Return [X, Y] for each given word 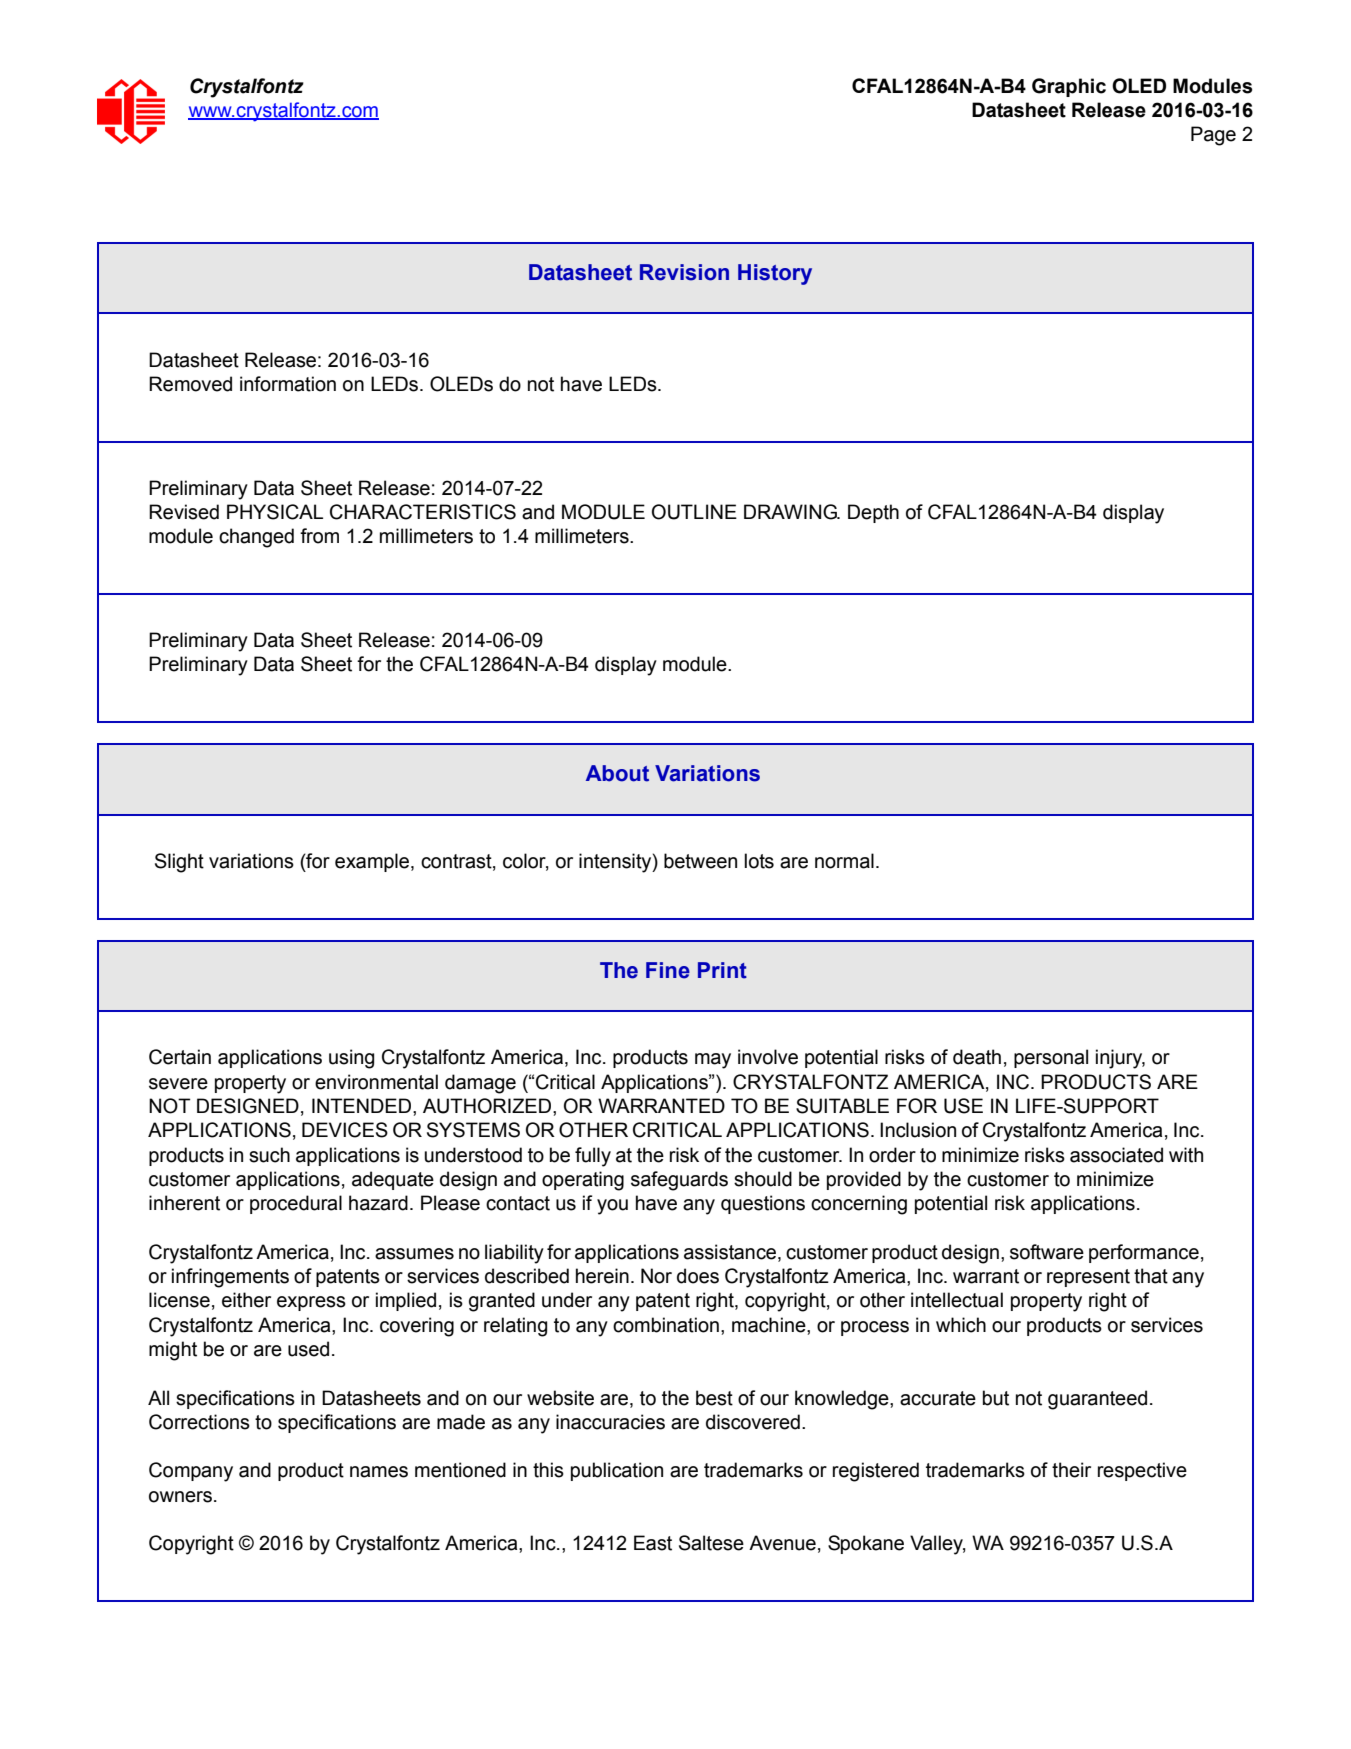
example [373, 862]
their [1071, 1470]
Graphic [1069, 87]
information [288, 384]
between [700, 861]
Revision [684, 272]
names [379, 1472]
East [653, 1543]
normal [844, 861]
